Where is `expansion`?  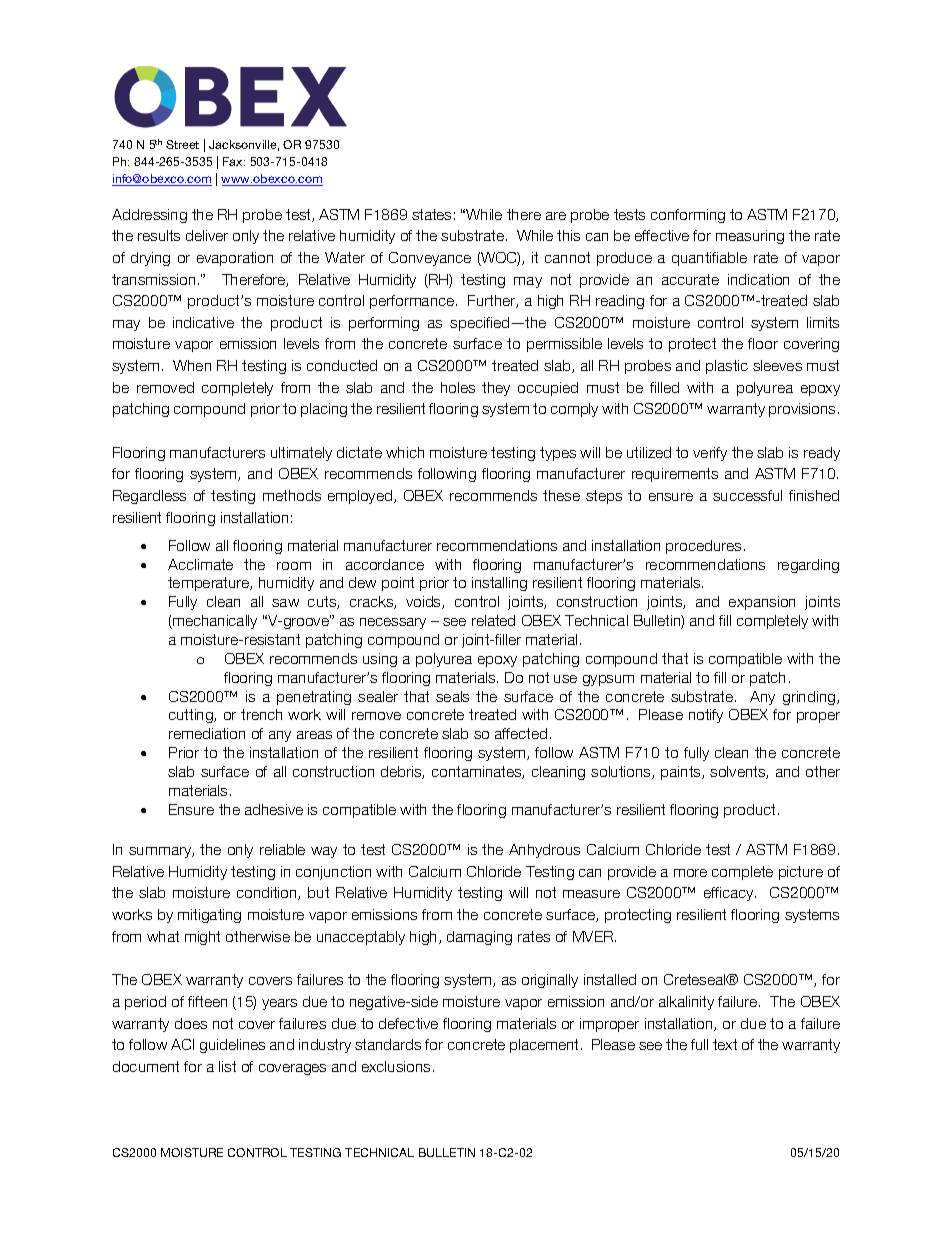 expansion is located at coordinates (762, 603).
